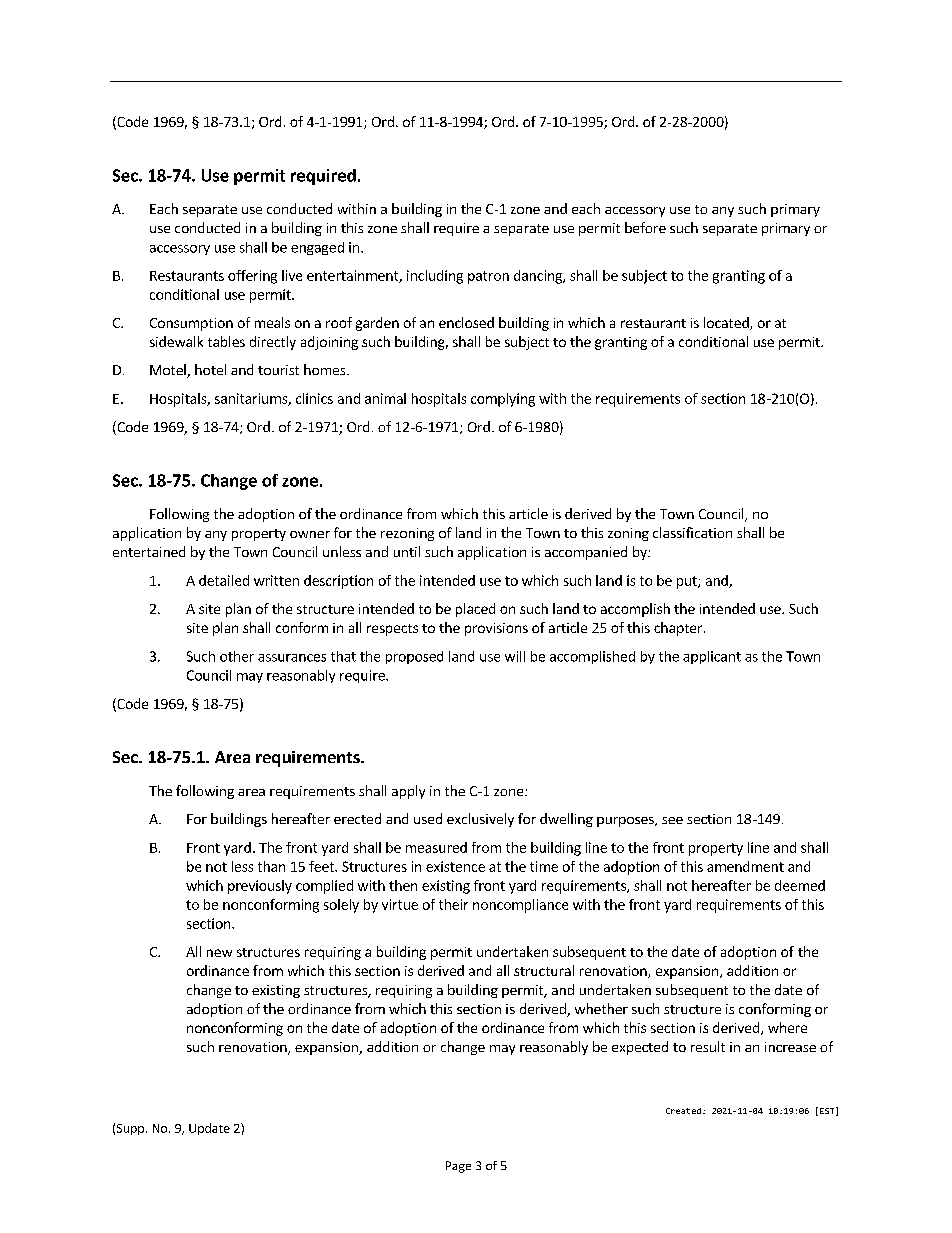 This screenshot has width=952, height=1233. What do you see at coordinates (683, 1111) in the screenshot?
I see `Created` at bounding box center [683, 1111].
